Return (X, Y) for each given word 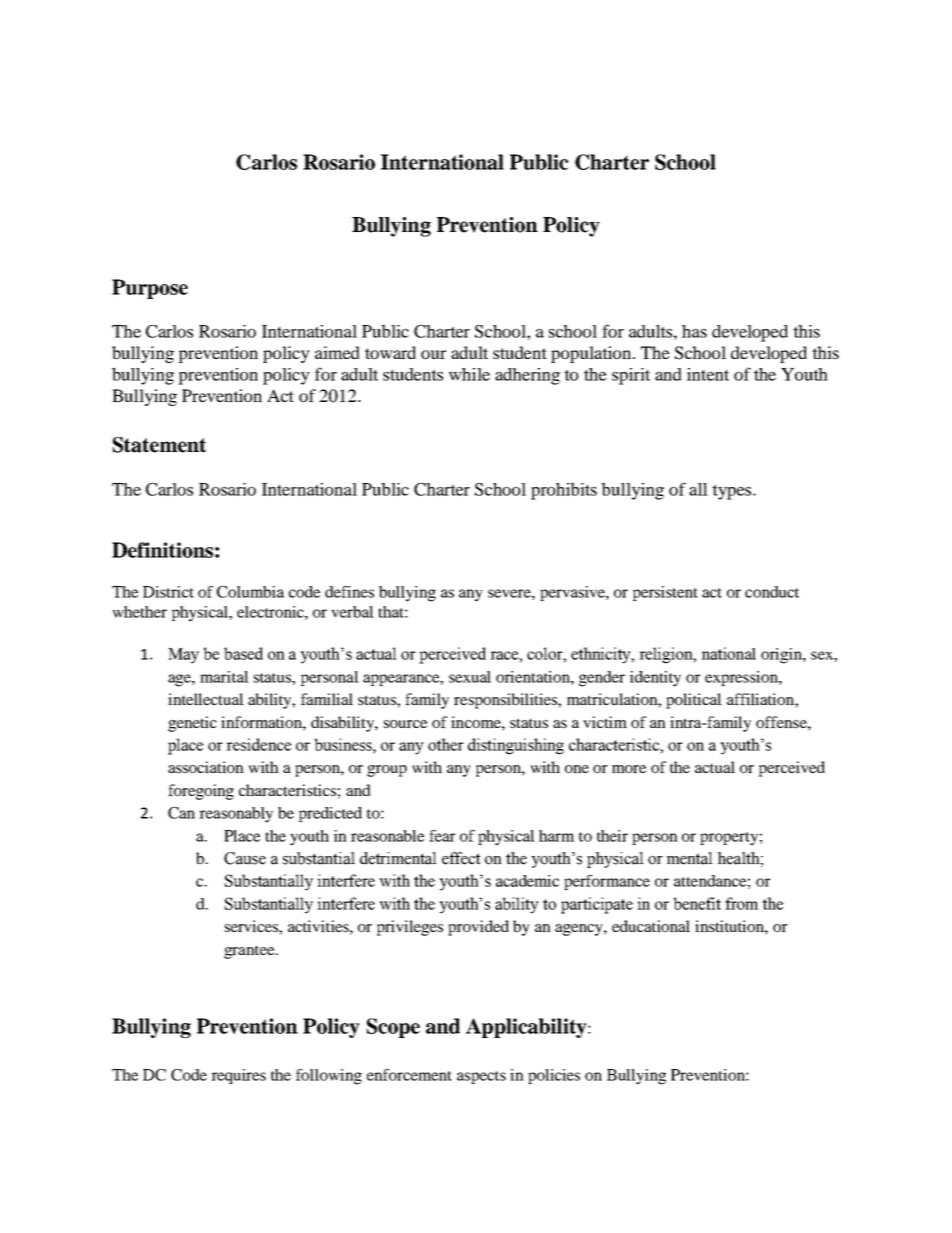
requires (238, 1076)
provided (478, 928)
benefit (697, 903)
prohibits (564, 491)
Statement (159, 445)
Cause (245, 858)
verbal (352, 612)
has (694, 331)
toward (390, 352)
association (206, 767)
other (446, 744)
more (629, 769)
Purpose (150, 289)
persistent (665, 593)
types (733, 492)
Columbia (250, 592)
